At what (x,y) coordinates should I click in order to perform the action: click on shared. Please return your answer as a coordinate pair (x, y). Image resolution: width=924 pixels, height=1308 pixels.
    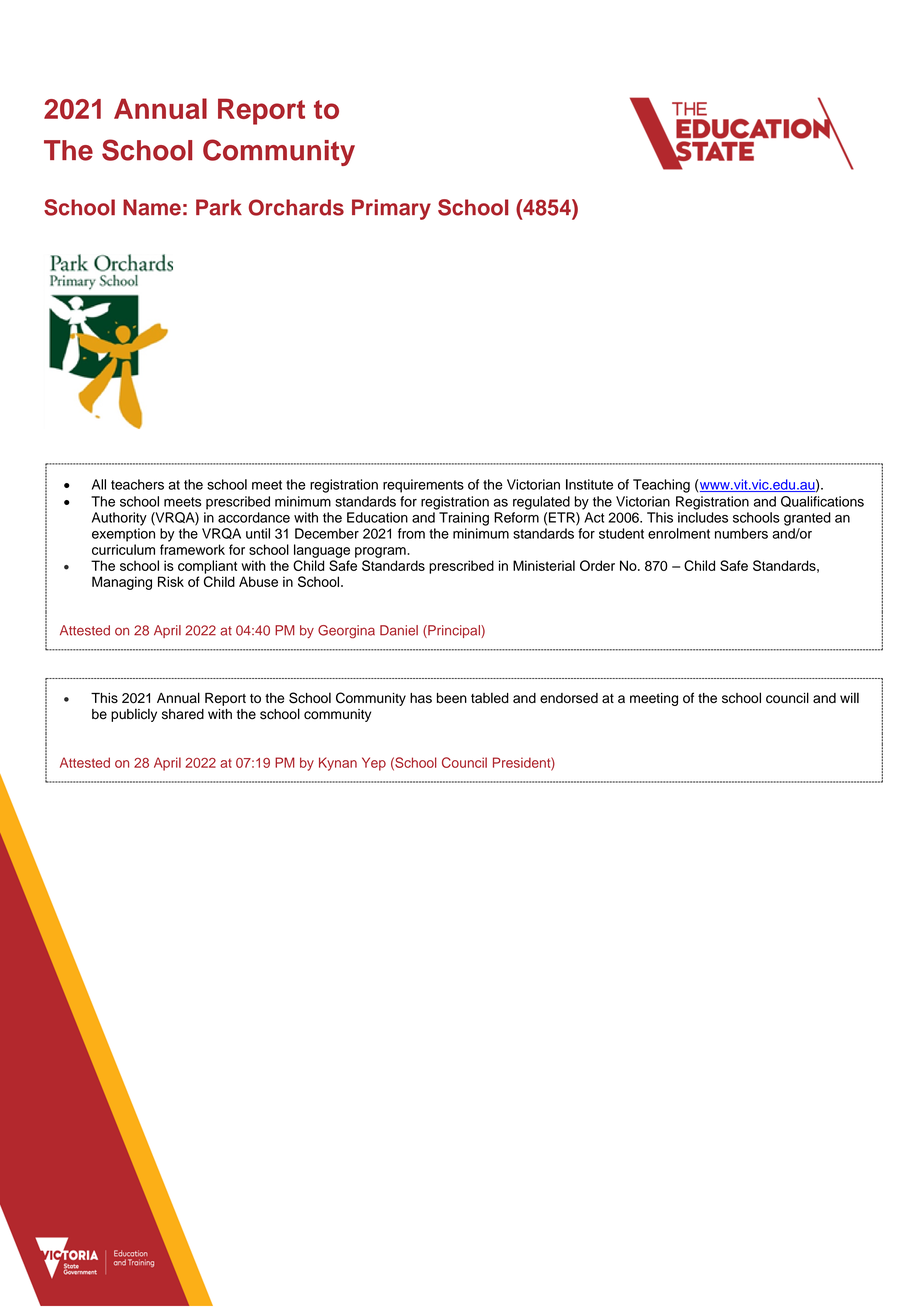
    Looking at the image, I should click on (183, 714).
